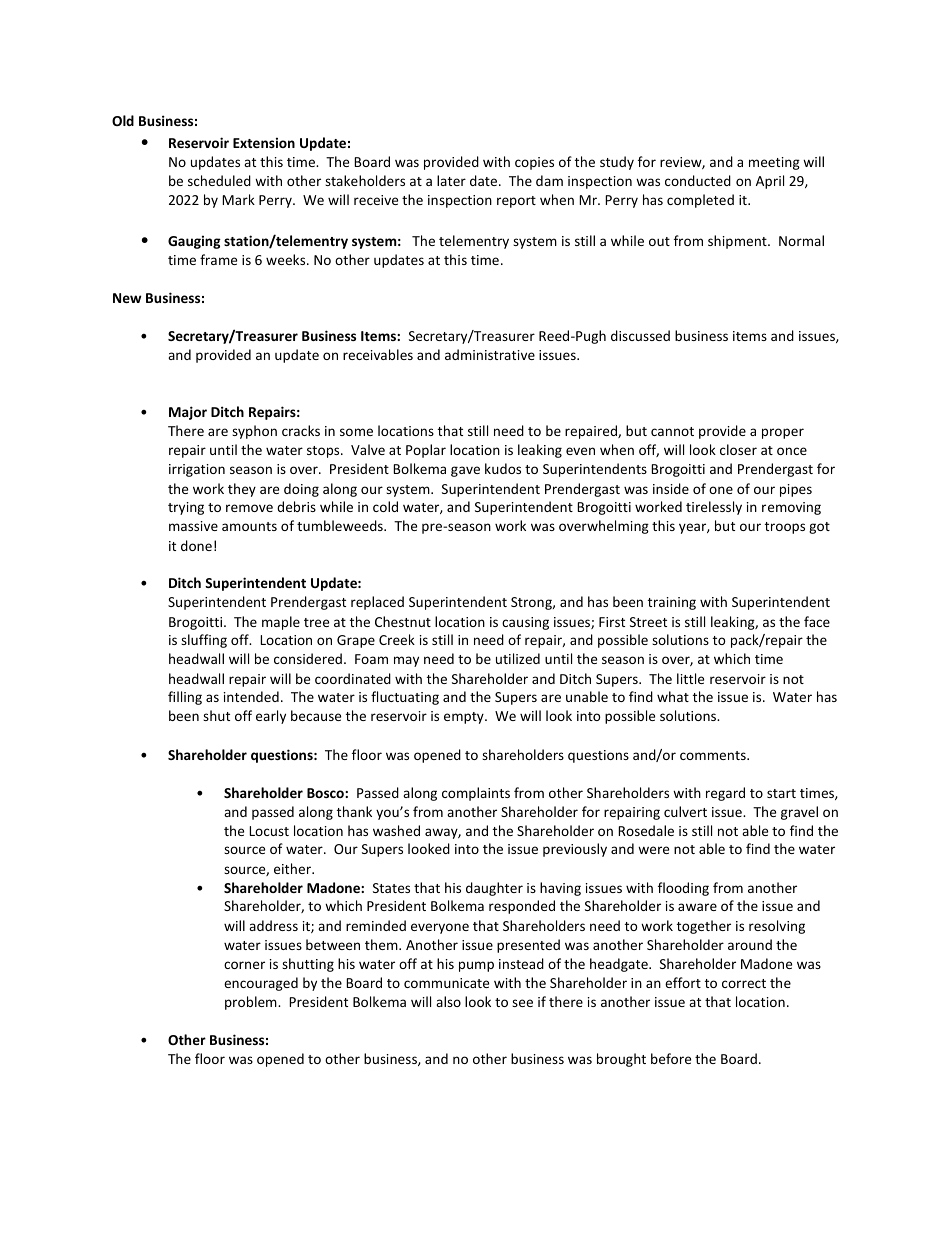 This page has width=952, height=1233. What do you see at coordinates (451, 180) in the page?
I see `later` at bounding box center [451, 180].
